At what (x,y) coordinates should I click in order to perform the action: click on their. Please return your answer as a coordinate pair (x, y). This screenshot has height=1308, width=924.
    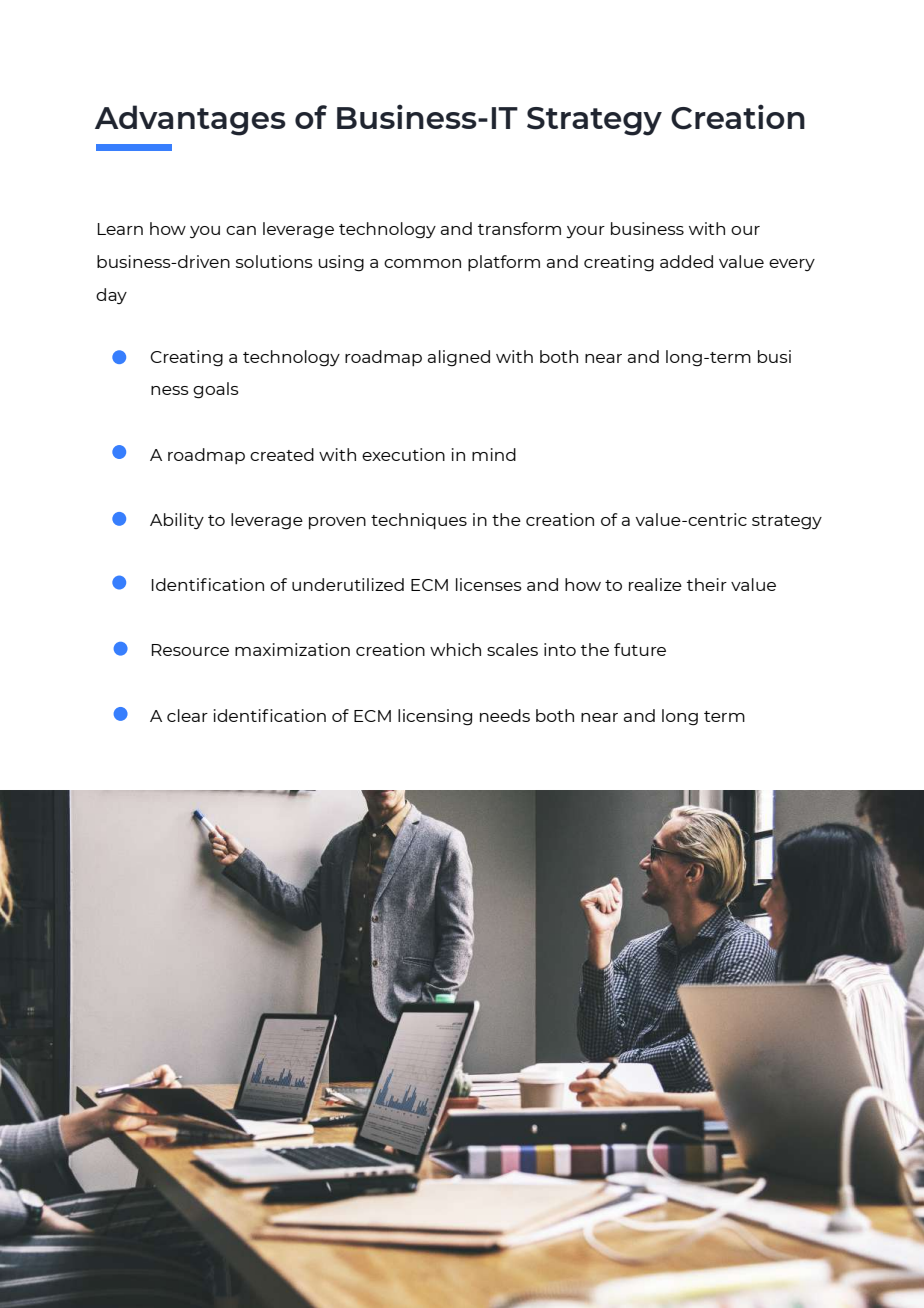
    Looking at the image, I should click on (707, 584).
